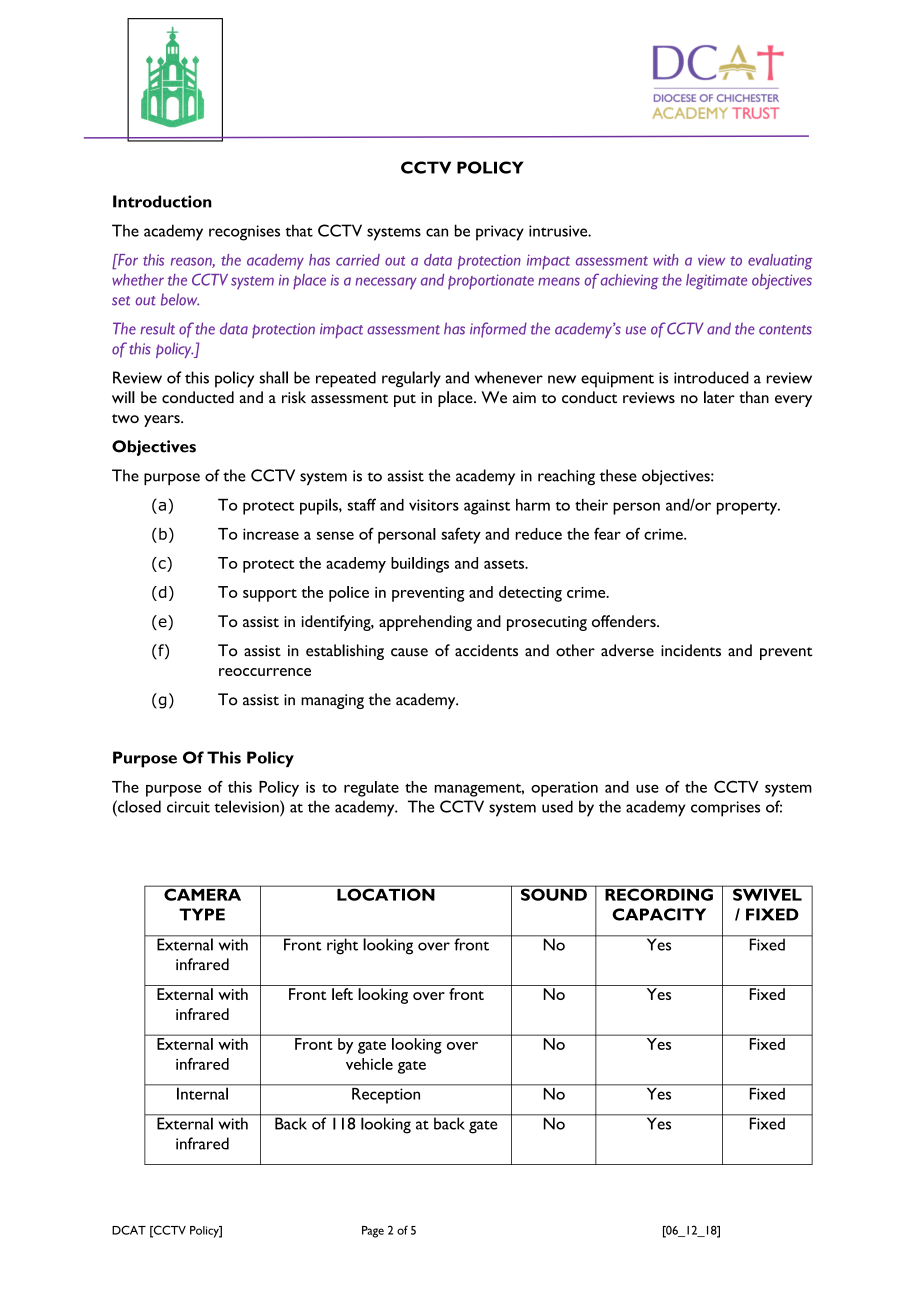 The width and height of the screenshot is (924, 1308). Describe the element at coordinates (163, 421) in the screenshot. I see `years` at that location.
